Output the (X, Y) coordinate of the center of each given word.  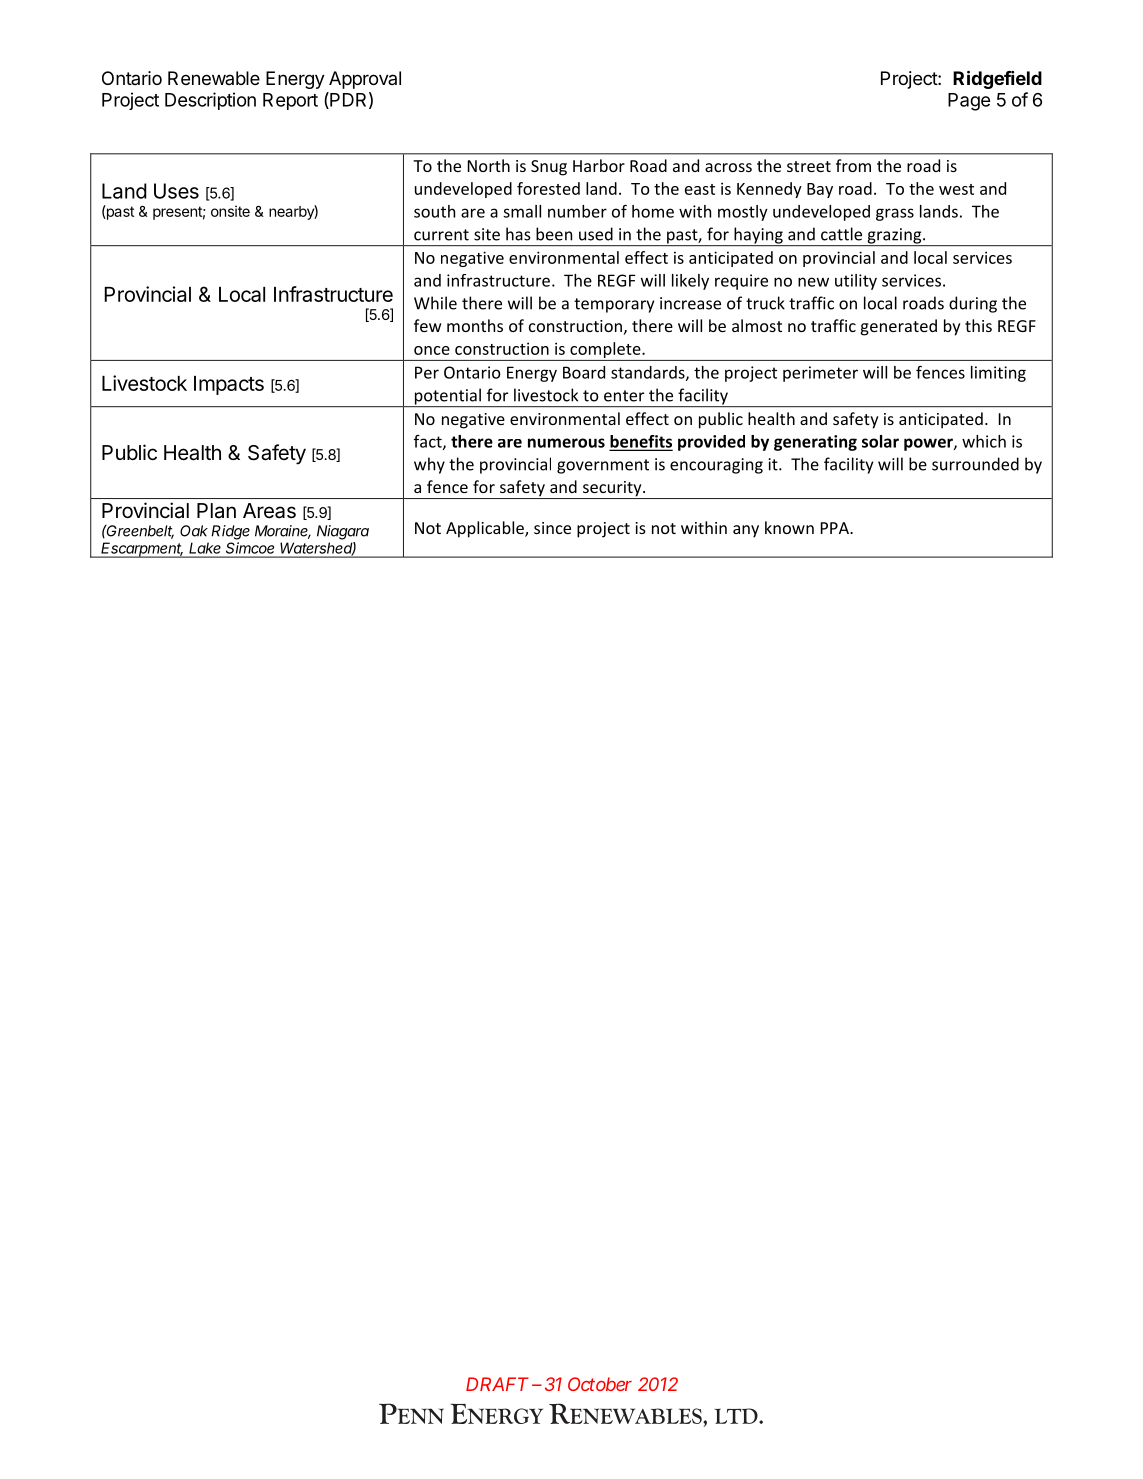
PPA (836, 528)
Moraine (283, 532)
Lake (205, 548)
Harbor (599, 165)
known (789, 527)
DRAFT (497, 1384)
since (552, 528)
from (853, 165)
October (600, 1384)
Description (210, 101)
